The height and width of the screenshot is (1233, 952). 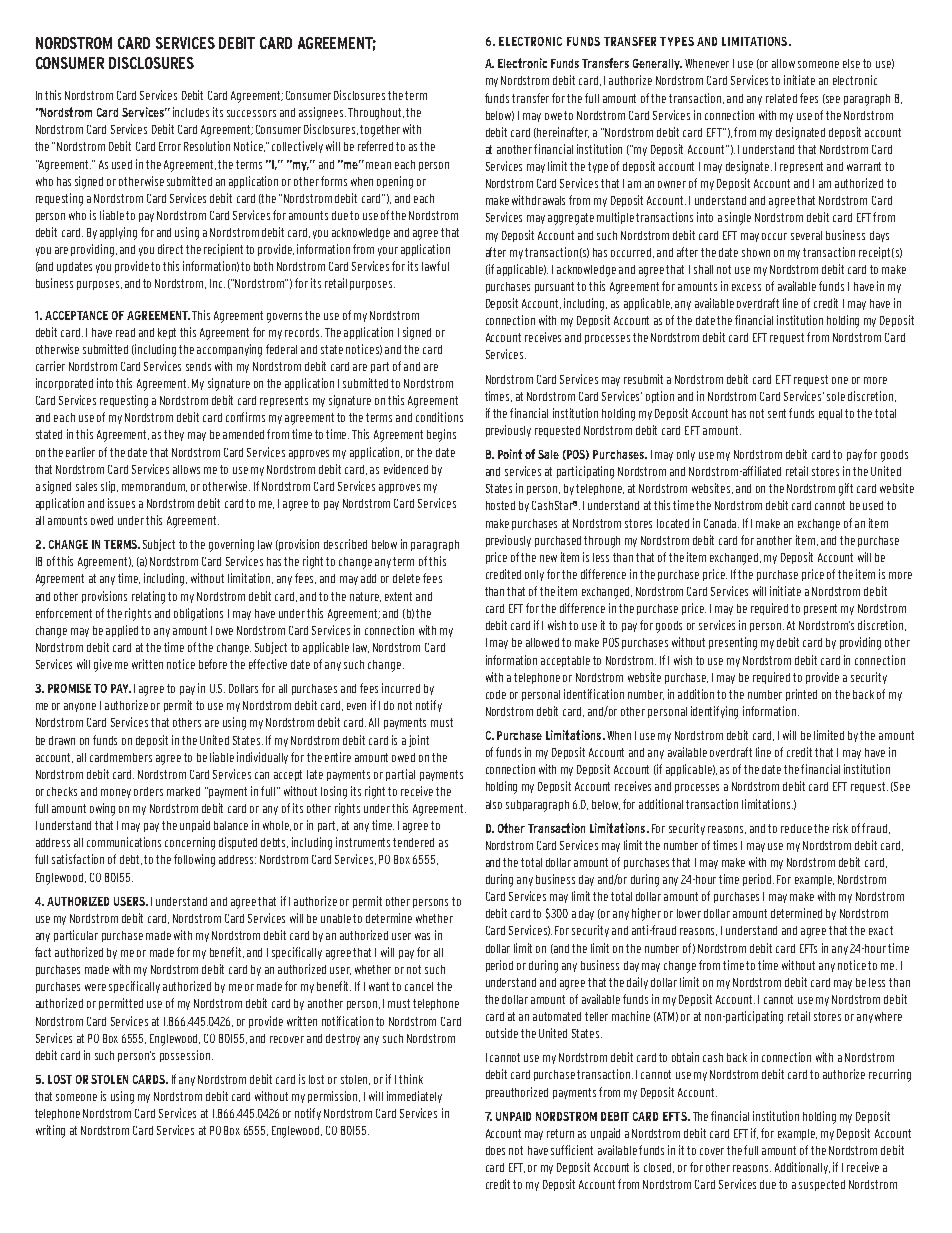 What do you see at coordinates (500, 505) in the screenshot?
I see `hosted` at bounding box center [500, 505].
